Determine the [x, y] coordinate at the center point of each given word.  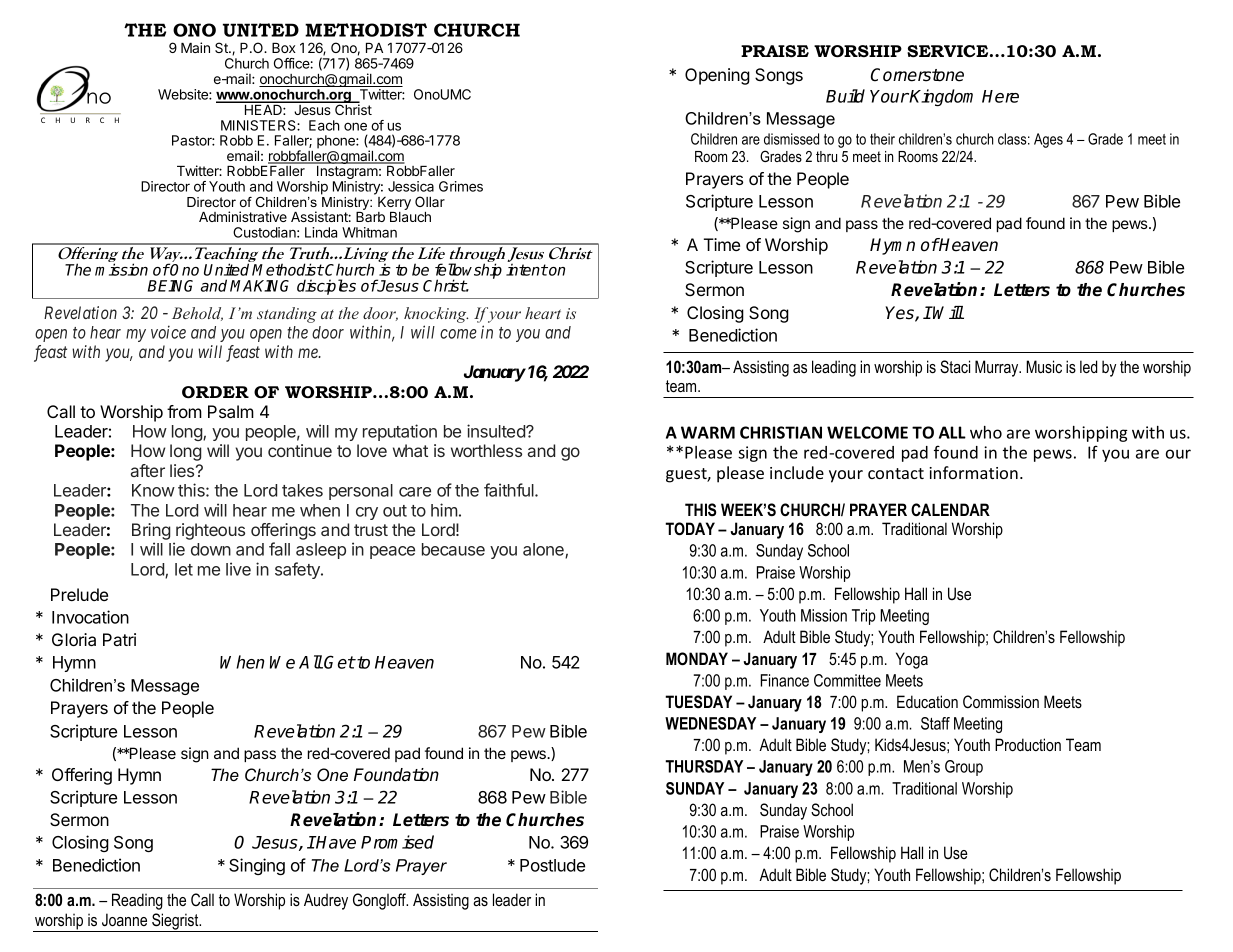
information [973, 472]
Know [153, 490]
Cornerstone [917, 75]
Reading [137, 901]
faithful [510, 490]
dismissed [791, 139]
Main [195, 47]
